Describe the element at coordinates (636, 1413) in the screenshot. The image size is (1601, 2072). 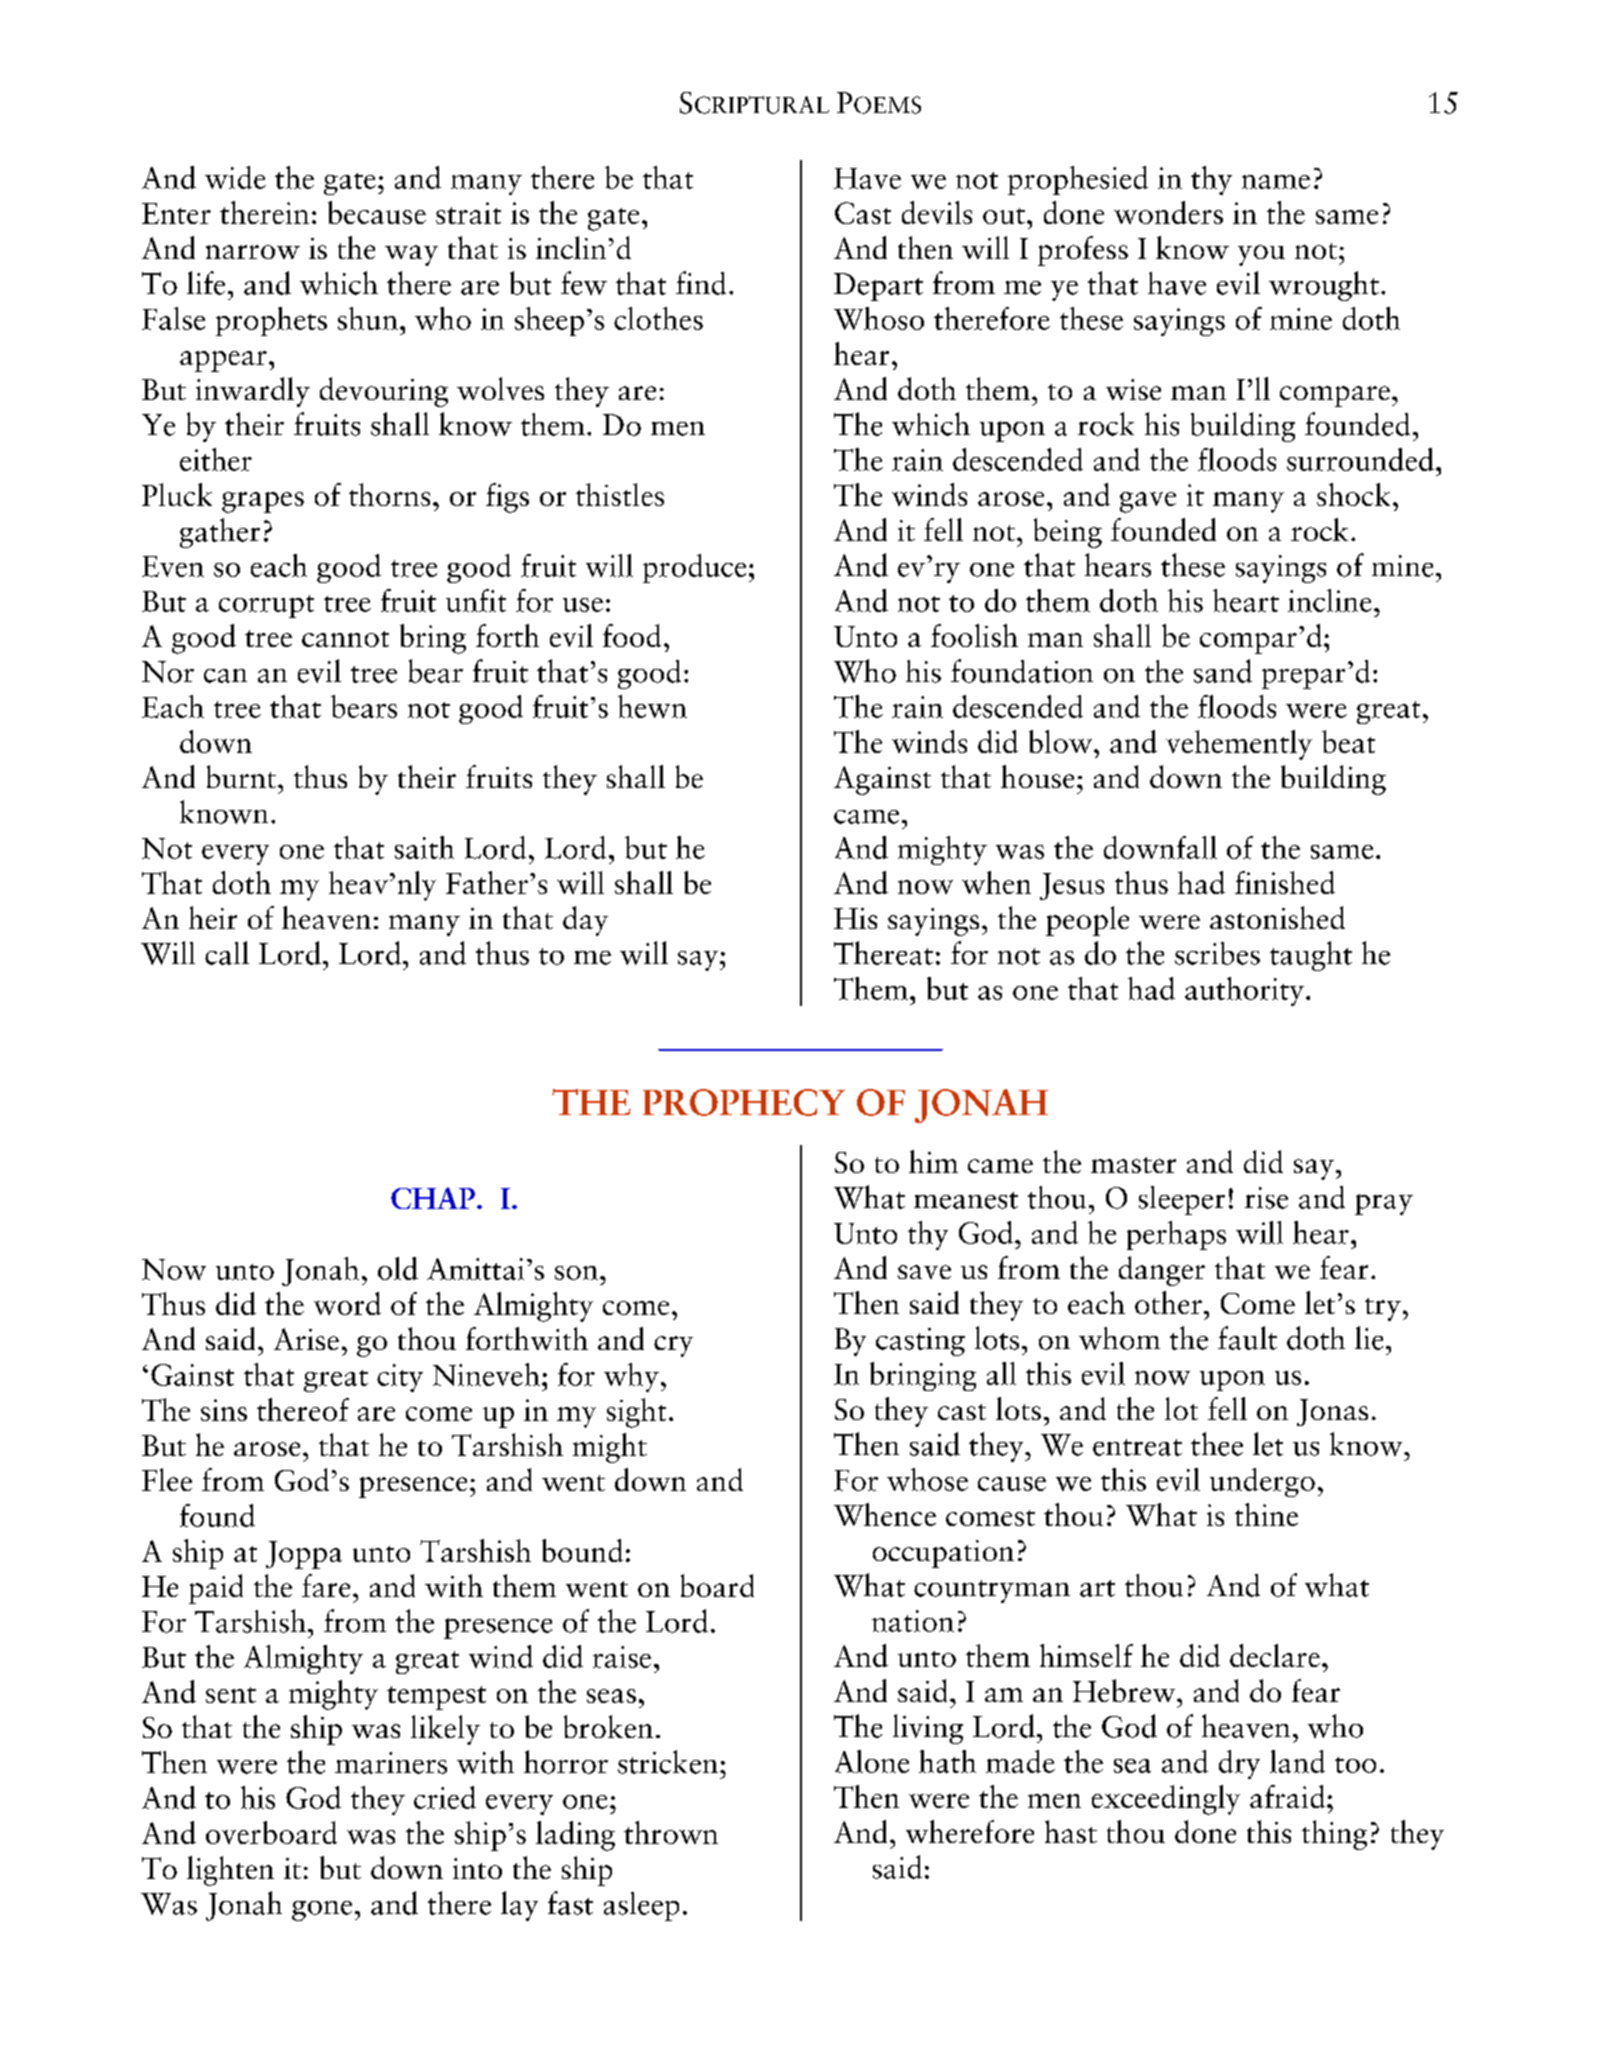
I see `sight` at that location.
